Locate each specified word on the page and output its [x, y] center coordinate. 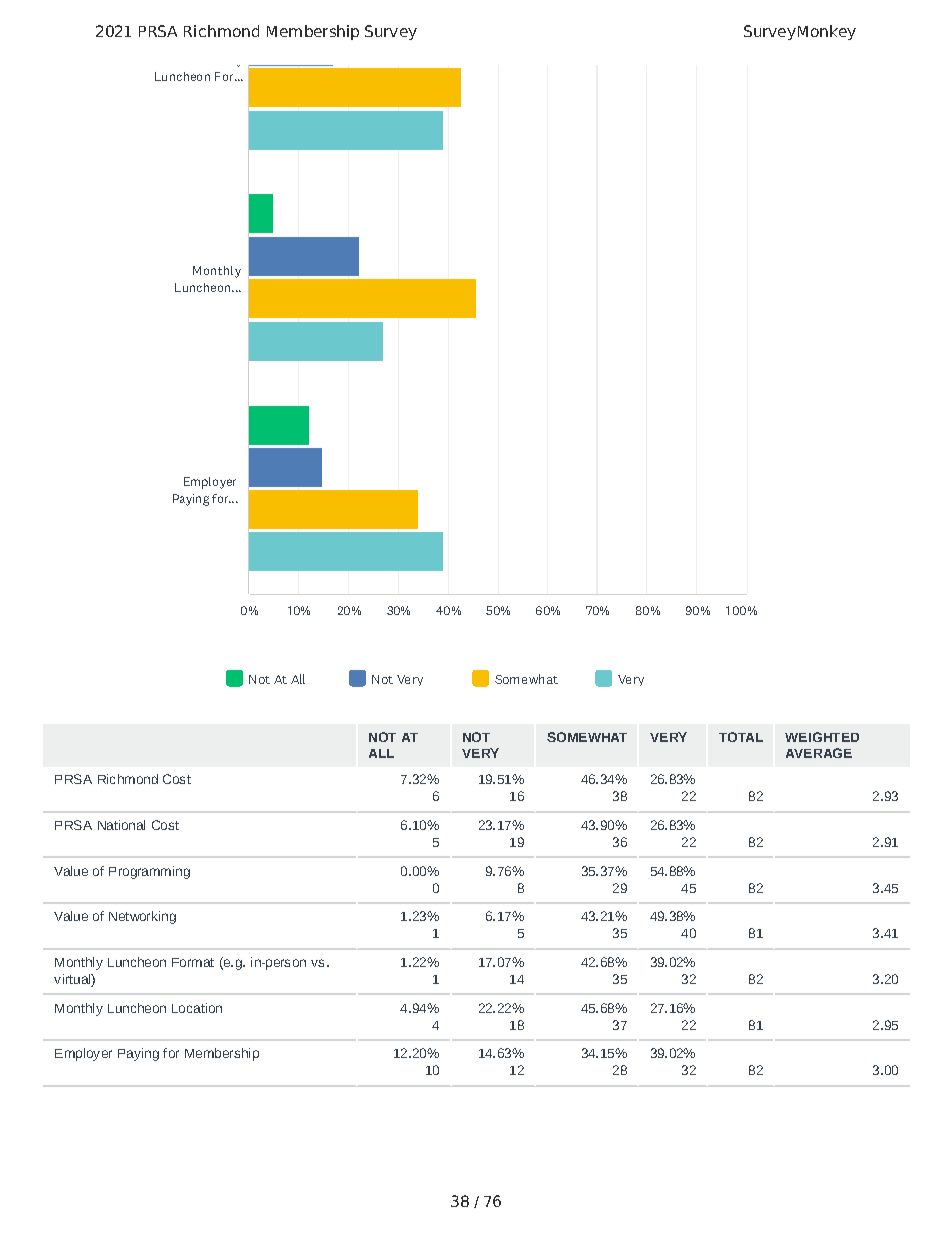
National [121, 825]
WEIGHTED [822, 737]
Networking [142, 917]
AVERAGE [819, 753]
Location [197, 1008]
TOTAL [741, 737]
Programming [149, 872]
